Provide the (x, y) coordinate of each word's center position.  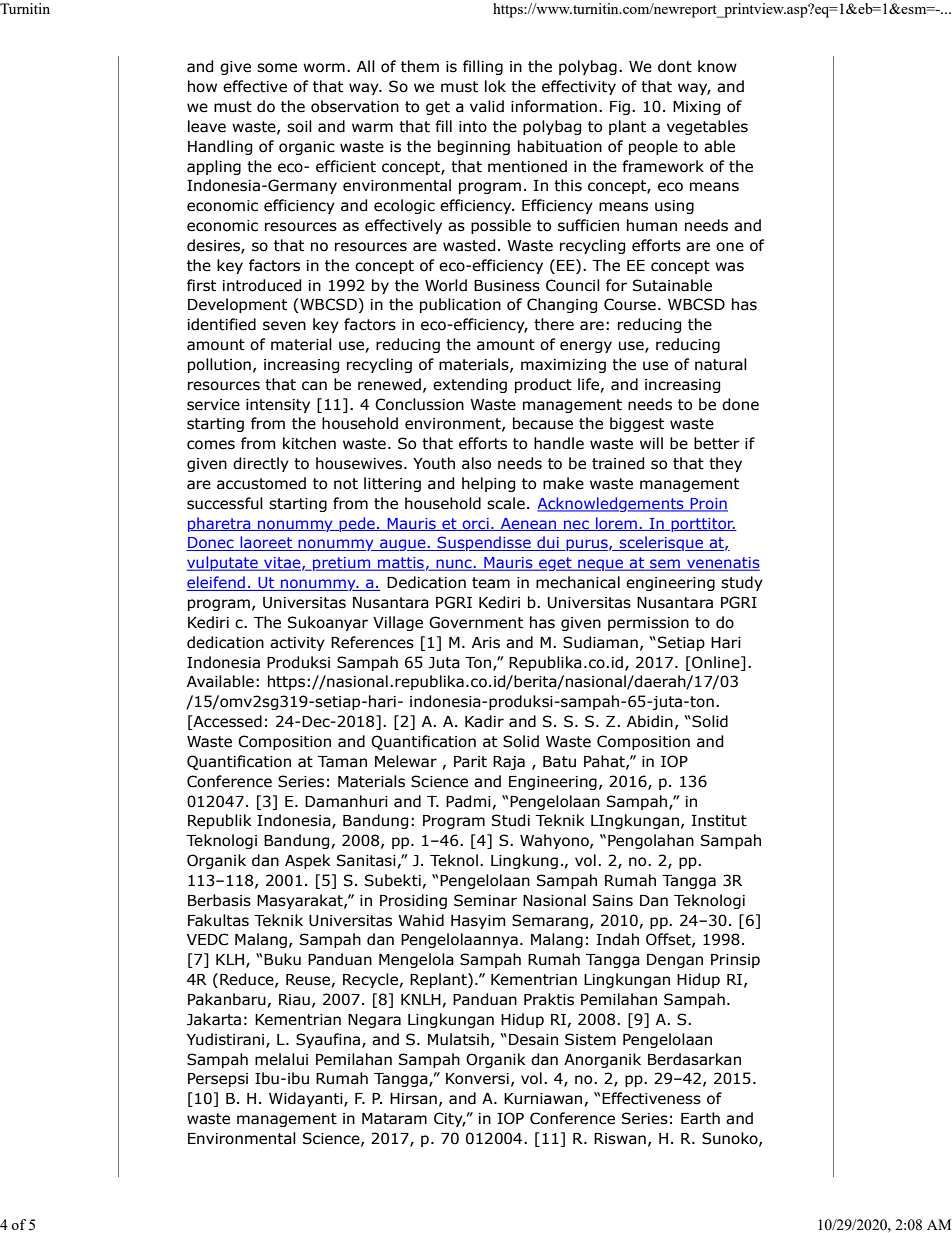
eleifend (217, 583)
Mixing (696, 108)
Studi (511, 820)
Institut (719, 821)
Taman (342, 762)
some (277, 68)
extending (470, 385)
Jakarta (214, 1019)
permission (648, 624)
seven (284, 326)
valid (487, 106)
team (491, 583)
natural (721, 364)
